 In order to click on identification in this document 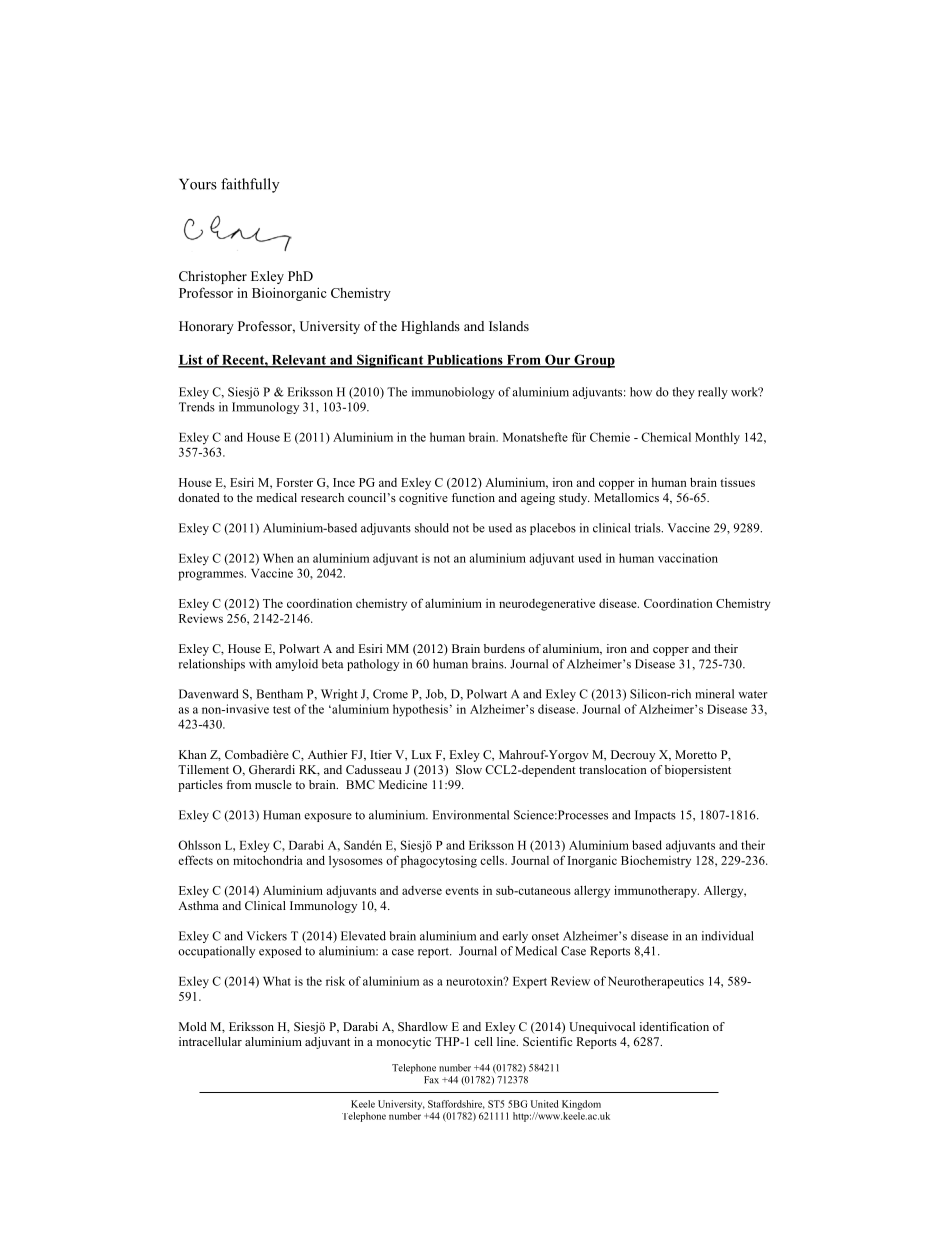, I will do `click(674, 1026)`.
